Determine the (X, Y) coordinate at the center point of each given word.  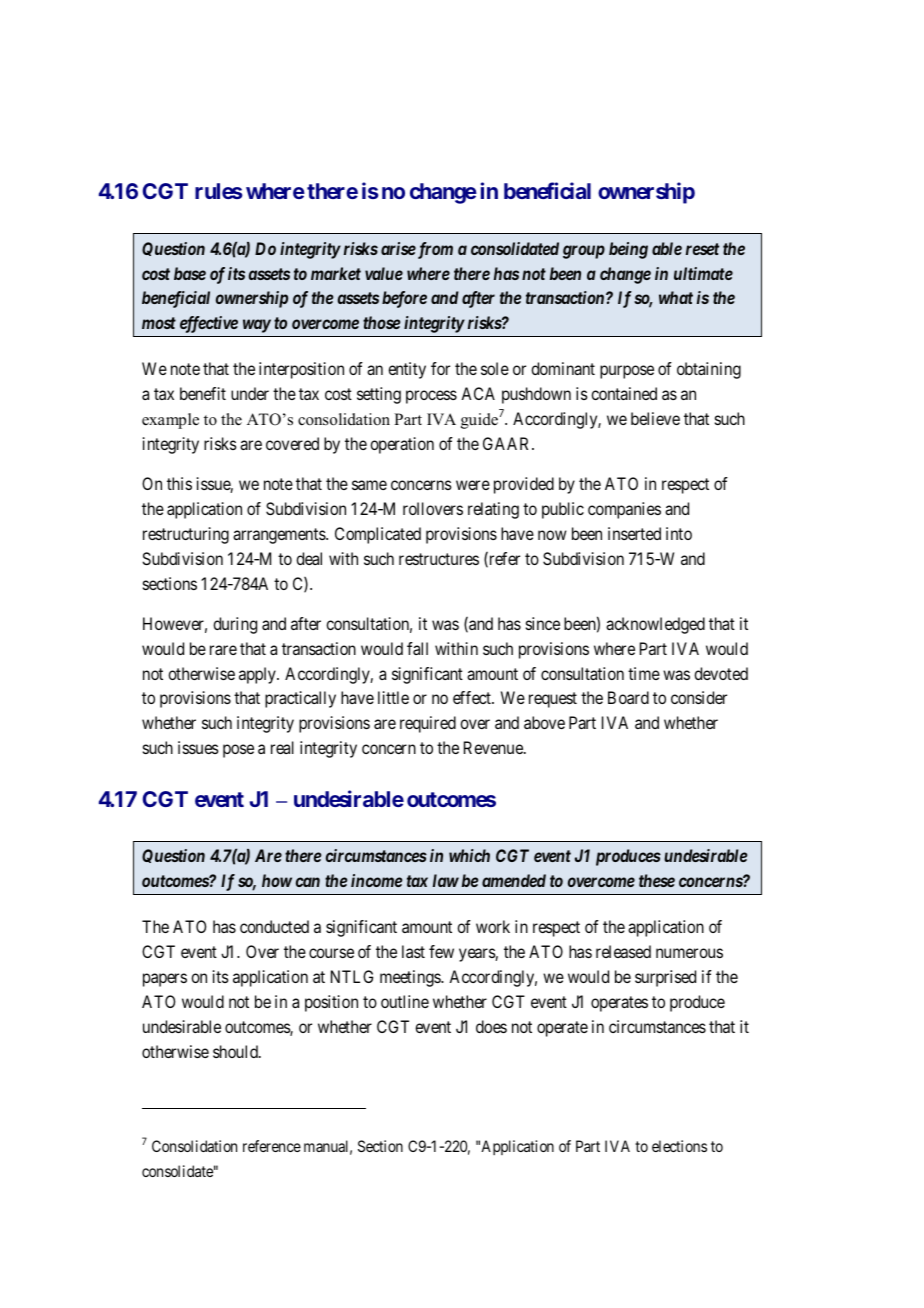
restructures (439, 559)
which (469, 855)
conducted (274, 926)
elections (679, 1146)
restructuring (186, 535)
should (236, 1051)
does (491, 1026)
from (434, 250)
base (190, 273)
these (657, 880)
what (676, 297)
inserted (634, 533)
